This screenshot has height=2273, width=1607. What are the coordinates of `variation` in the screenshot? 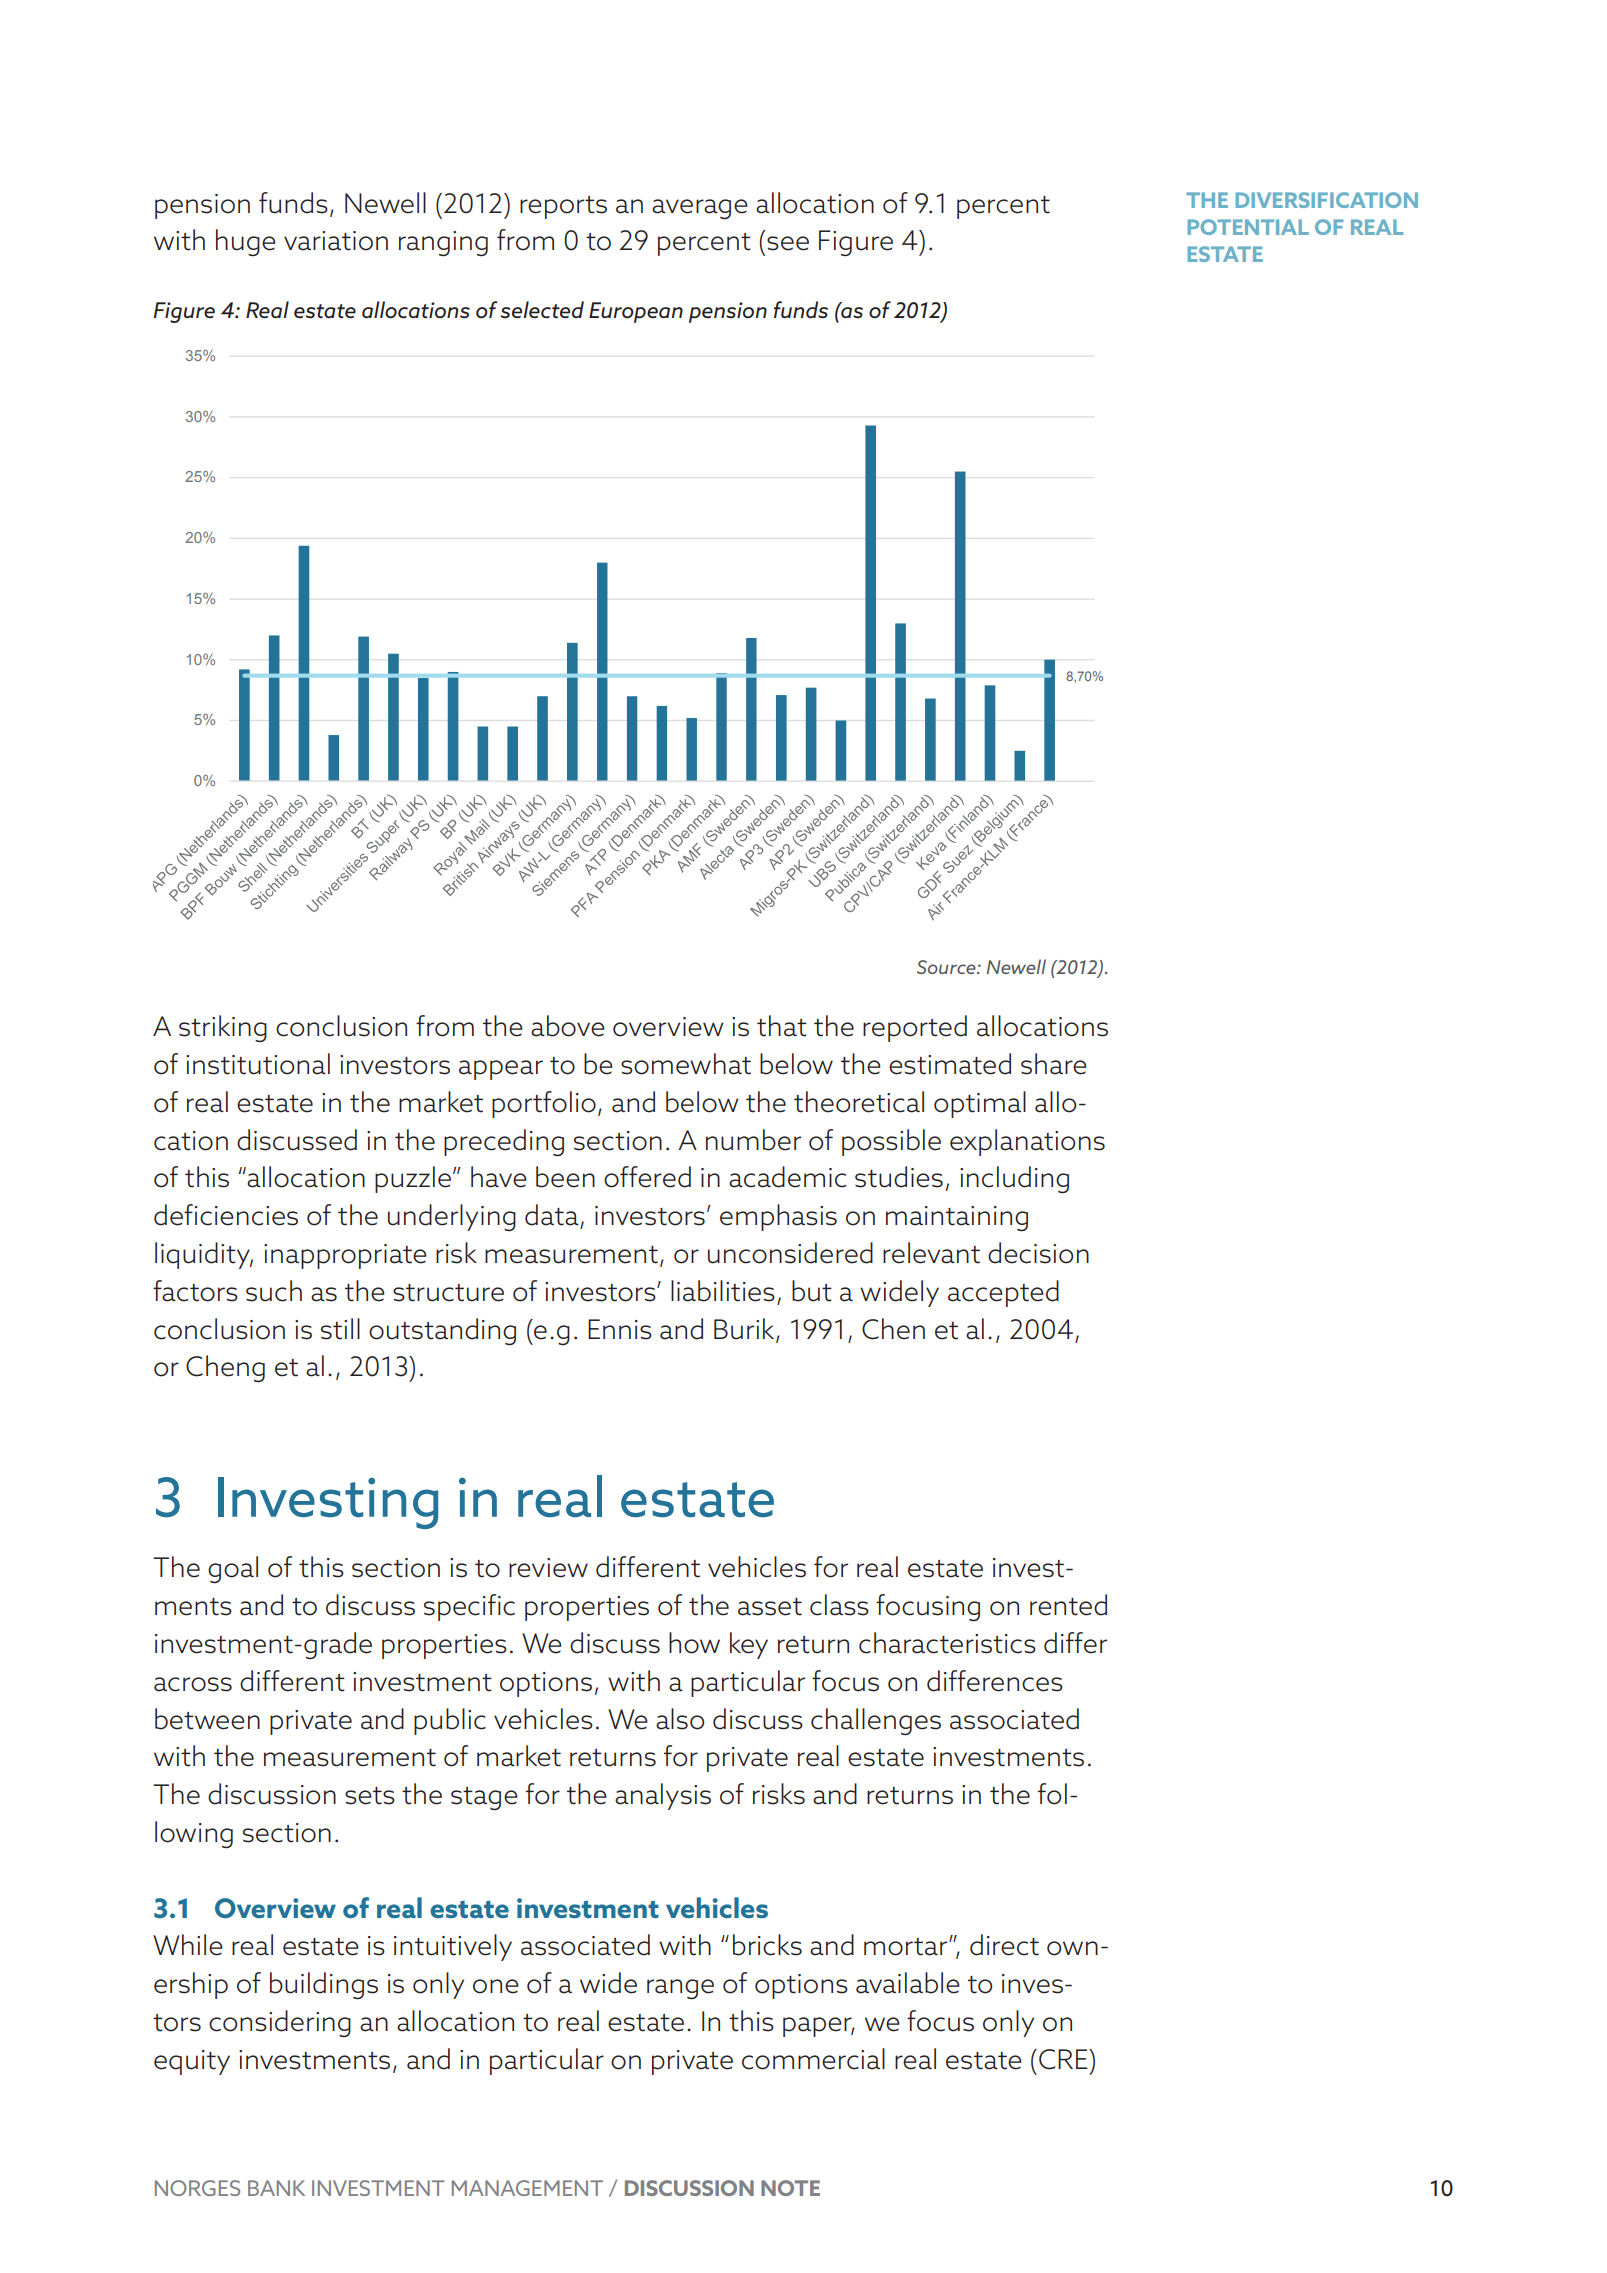 It's located at (336, 241).
